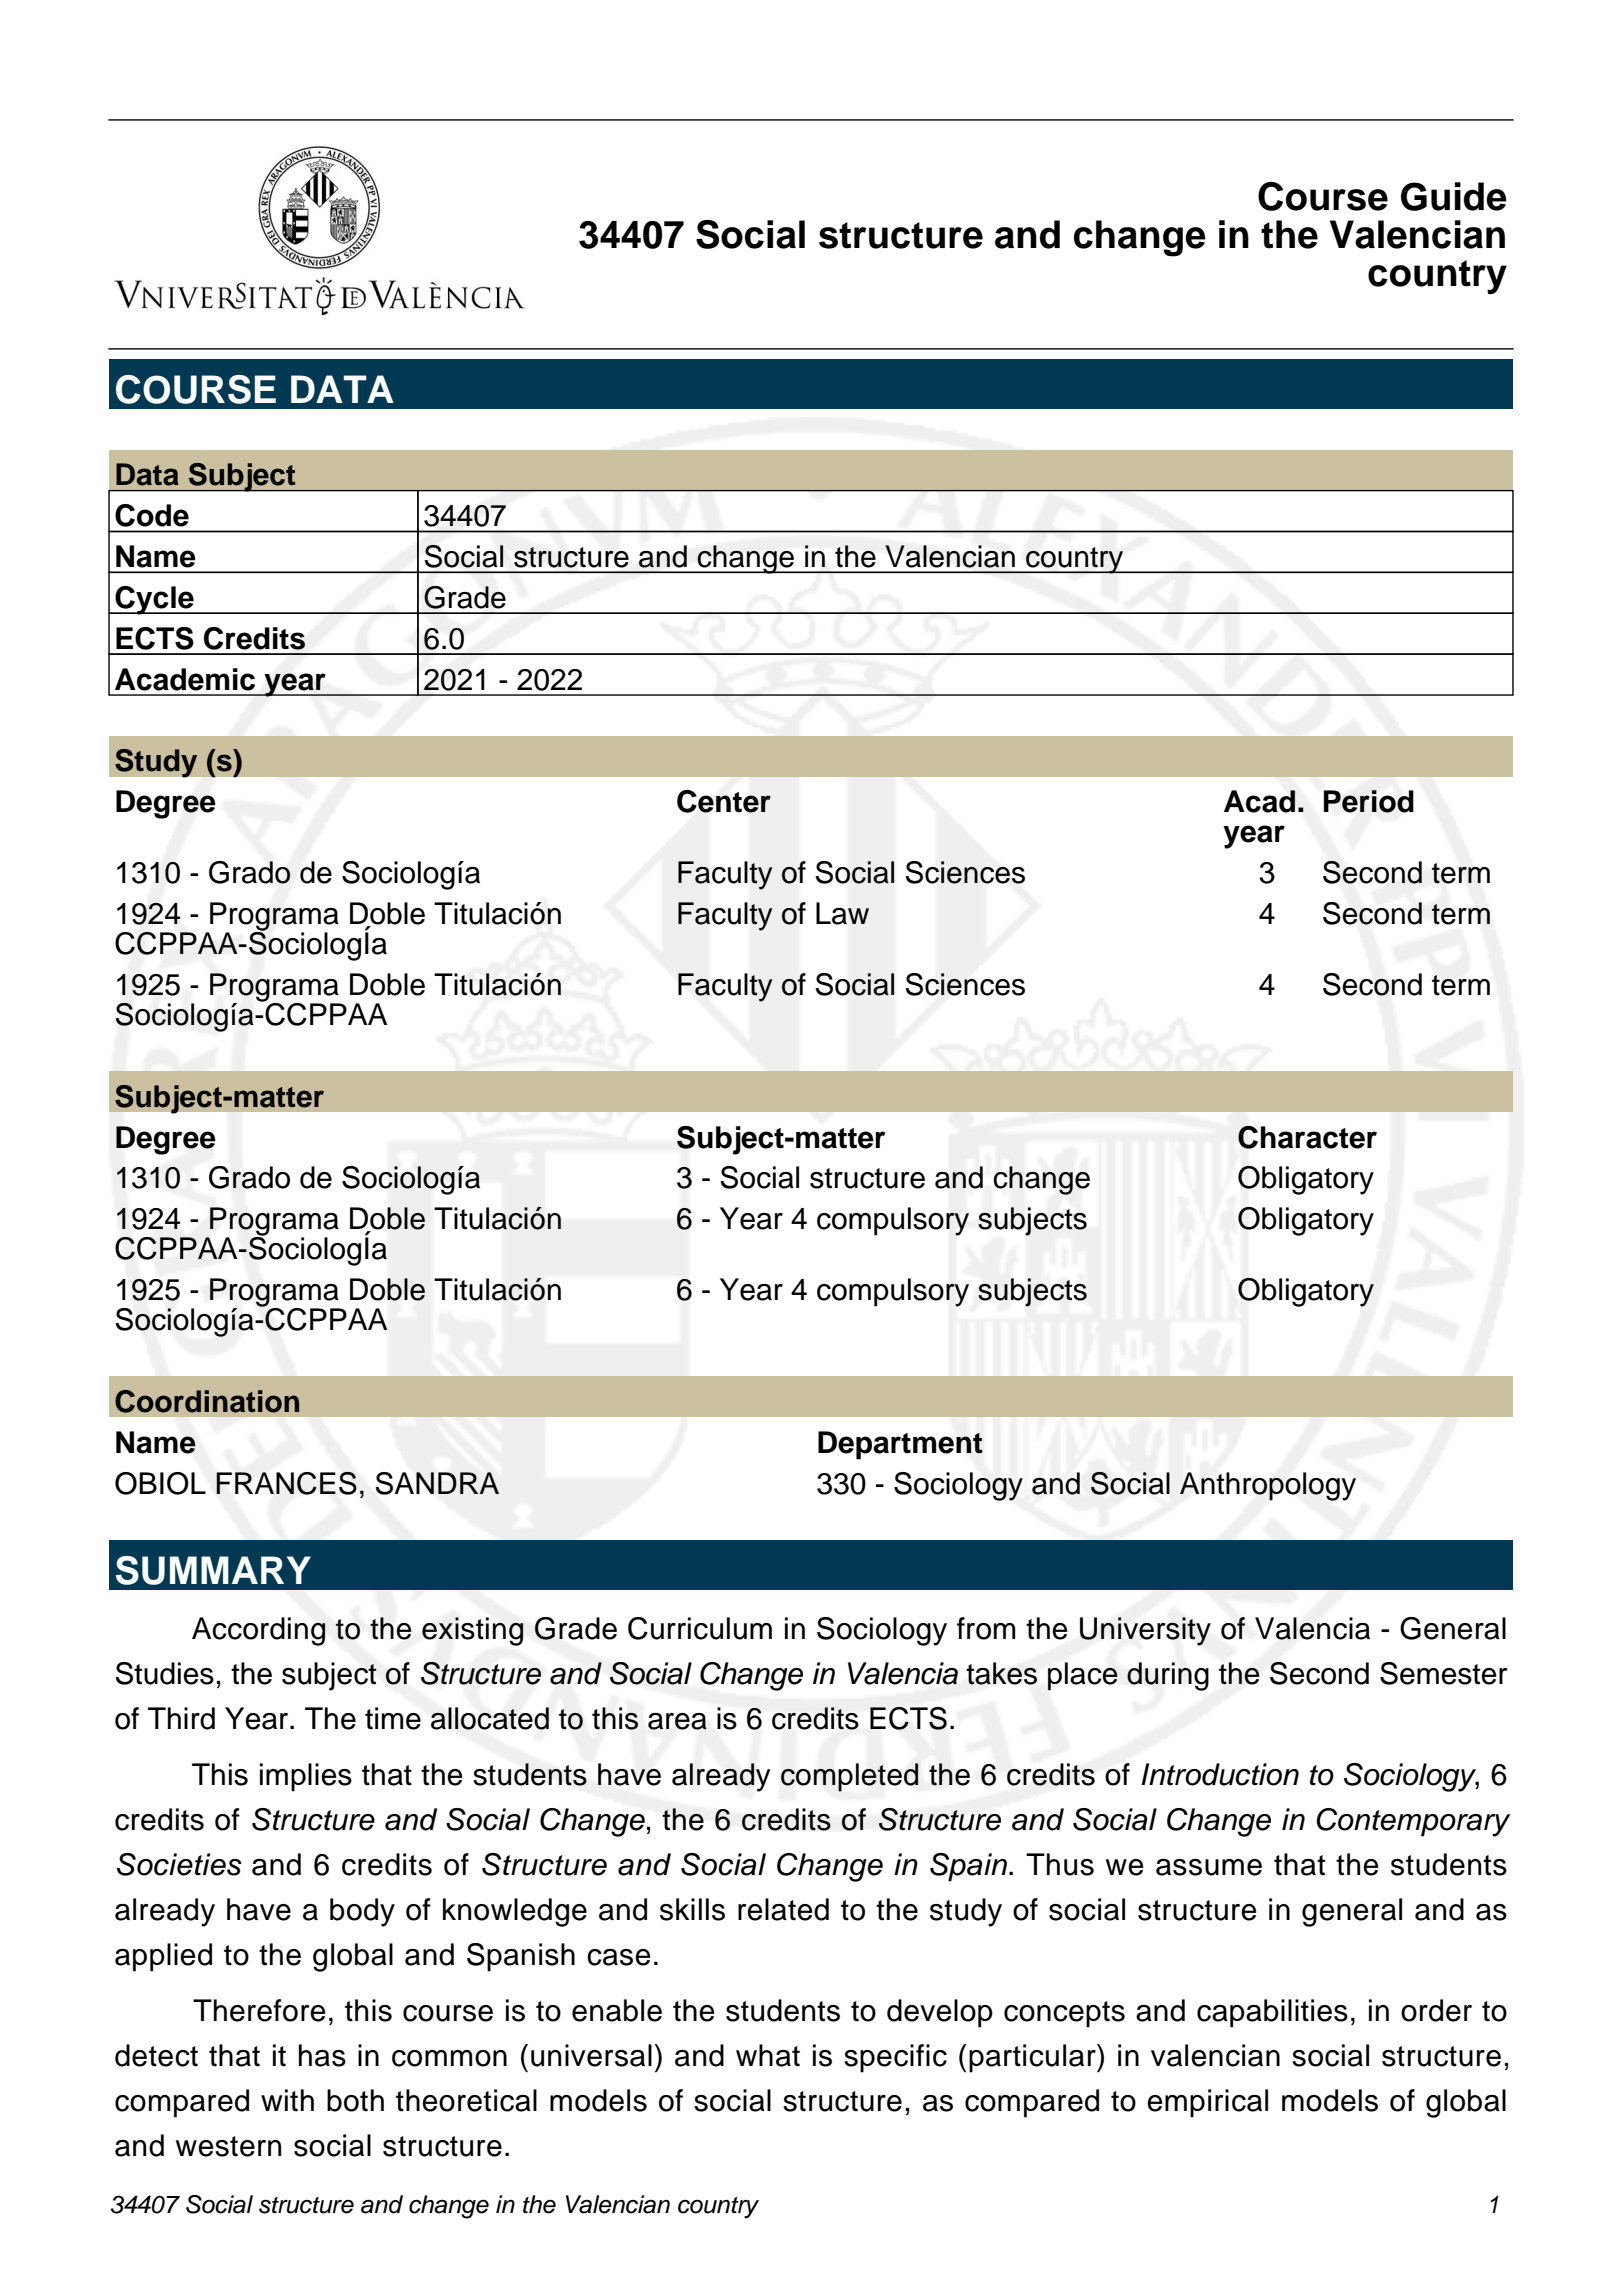 The image size is (1622, 2295). I want to click on According, so click(258, 1631).
